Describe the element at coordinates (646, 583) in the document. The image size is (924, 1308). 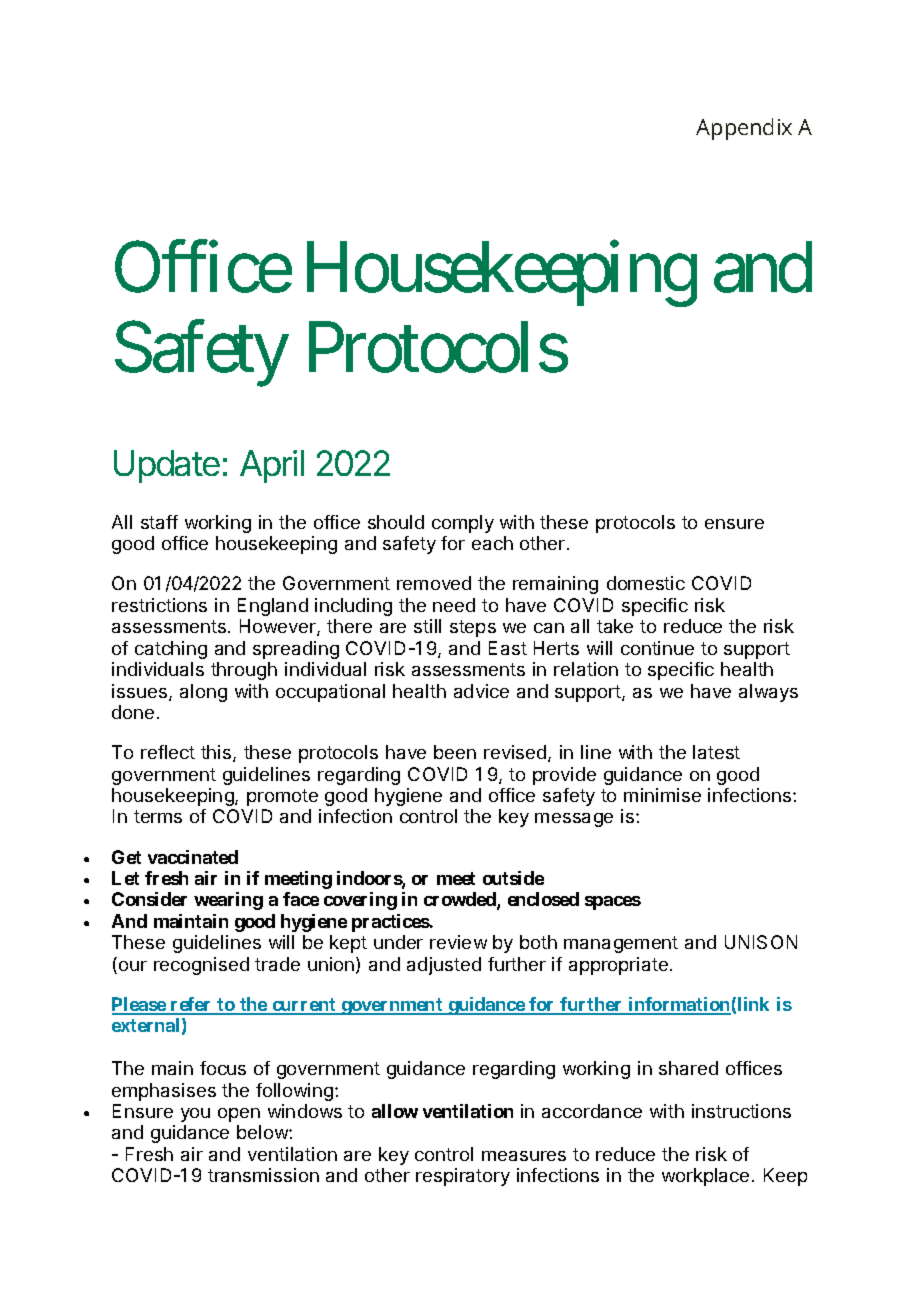
I see `domestic` at that location.
